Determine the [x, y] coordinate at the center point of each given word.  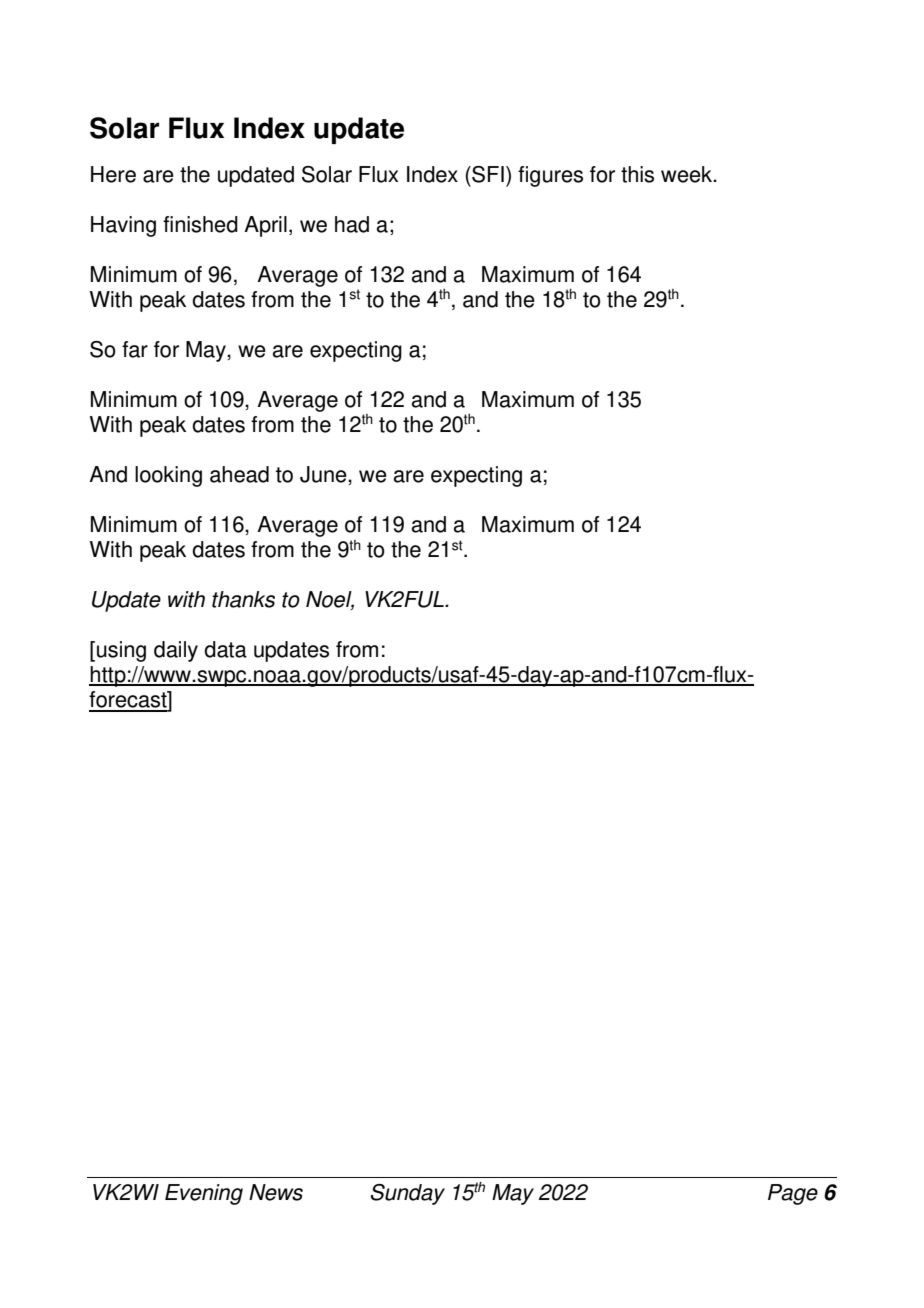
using [121, 651]
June [324, 474]
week [687, 174]
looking [168, 476]
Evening [204, 1194]
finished [200, 224]
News [276, 1192]
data [225, 649]
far [135, 349]
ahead [239, 474]
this [637, 174]
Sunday [408, 1194]
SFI [487, 174]
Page [793, 1194]
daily [176, 651]
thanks [243, 599]
